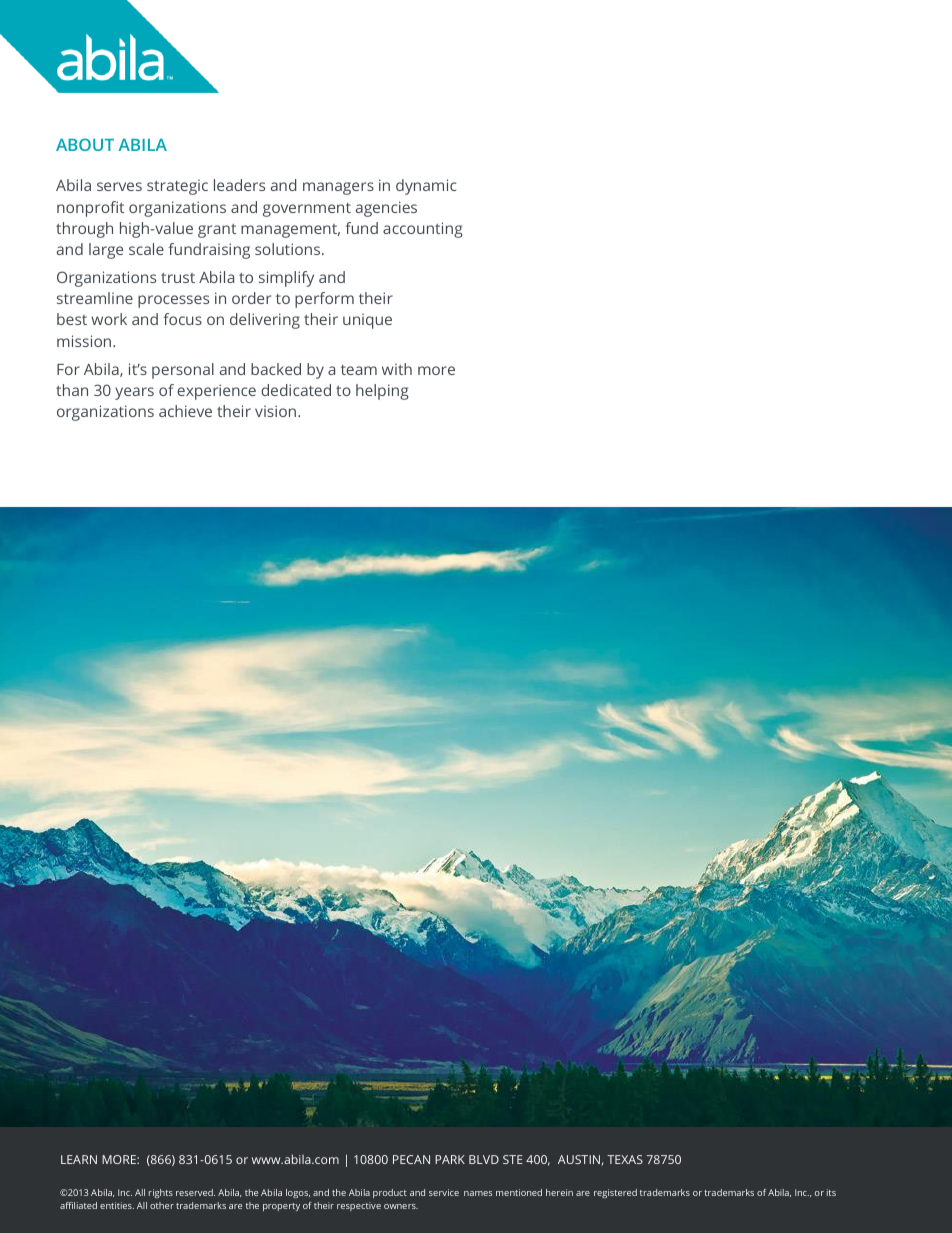 The image size is (952, 1233). What do you see at coordinates (831, 1192) in the page?
I see `its` at bounding box center [831, 1192].
